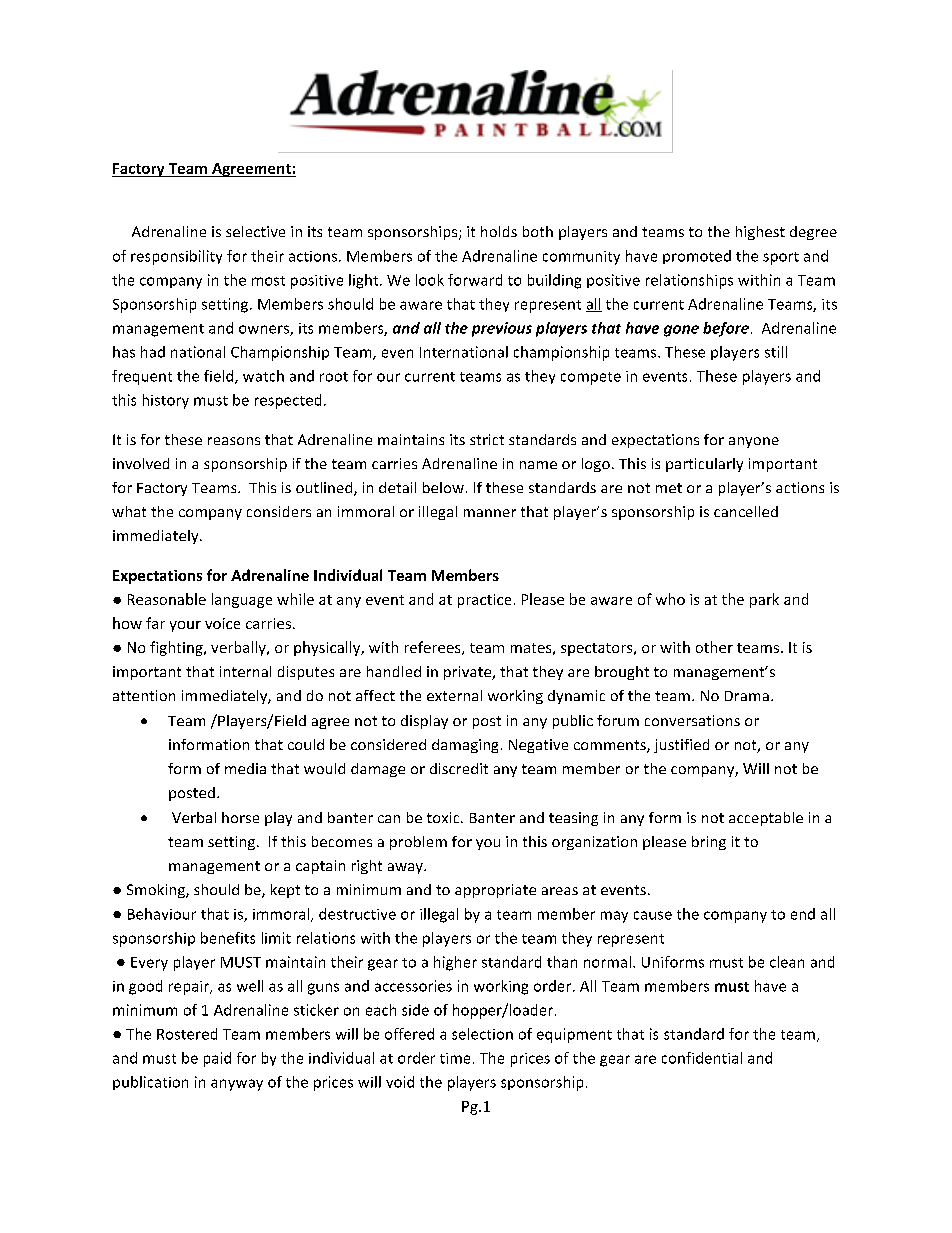  Describe the element at coordinates (176, 257) in the screenshot. I see `responsibility` at that location.
